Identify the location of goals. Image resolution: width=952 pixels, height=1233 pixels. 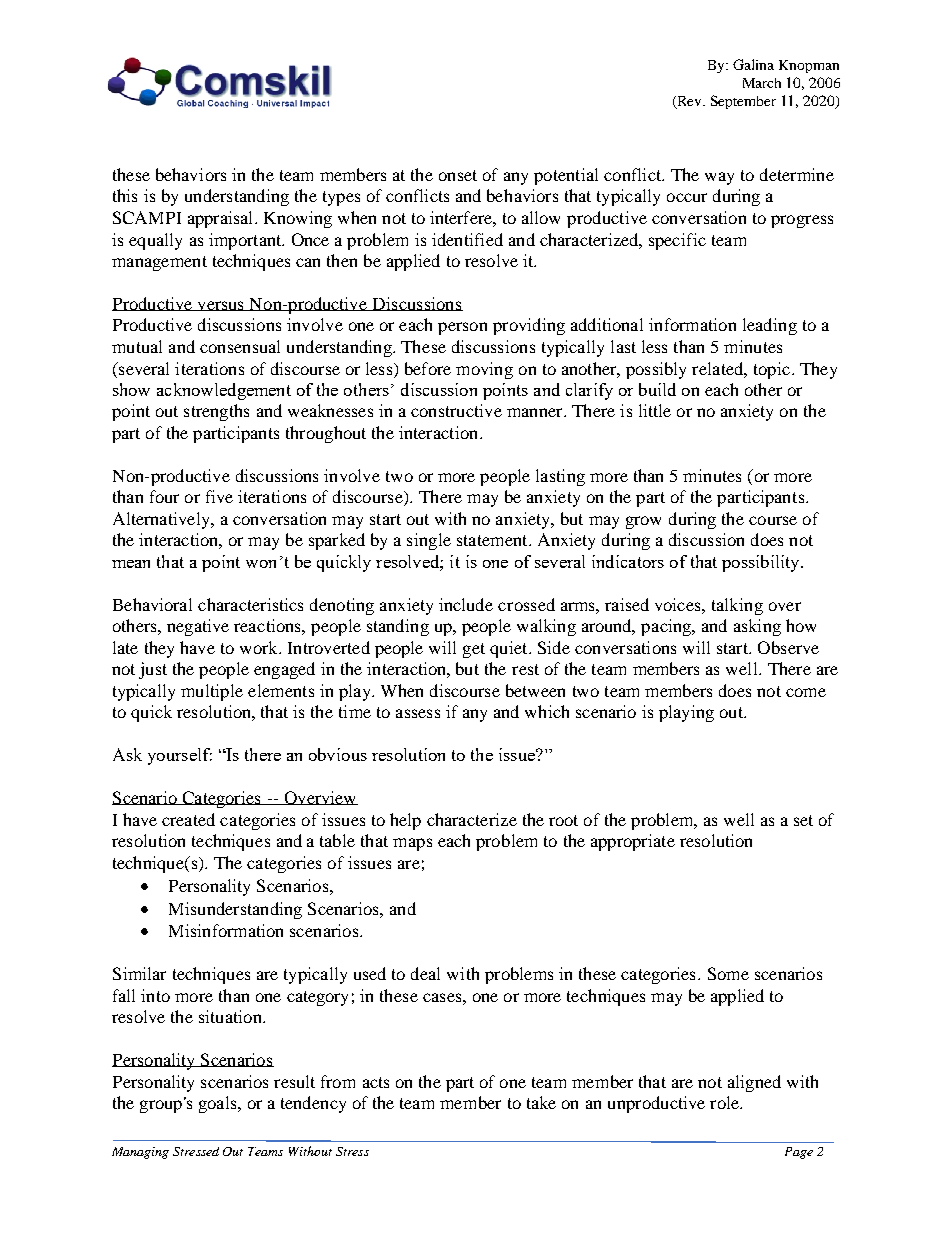
(219, 1104).
